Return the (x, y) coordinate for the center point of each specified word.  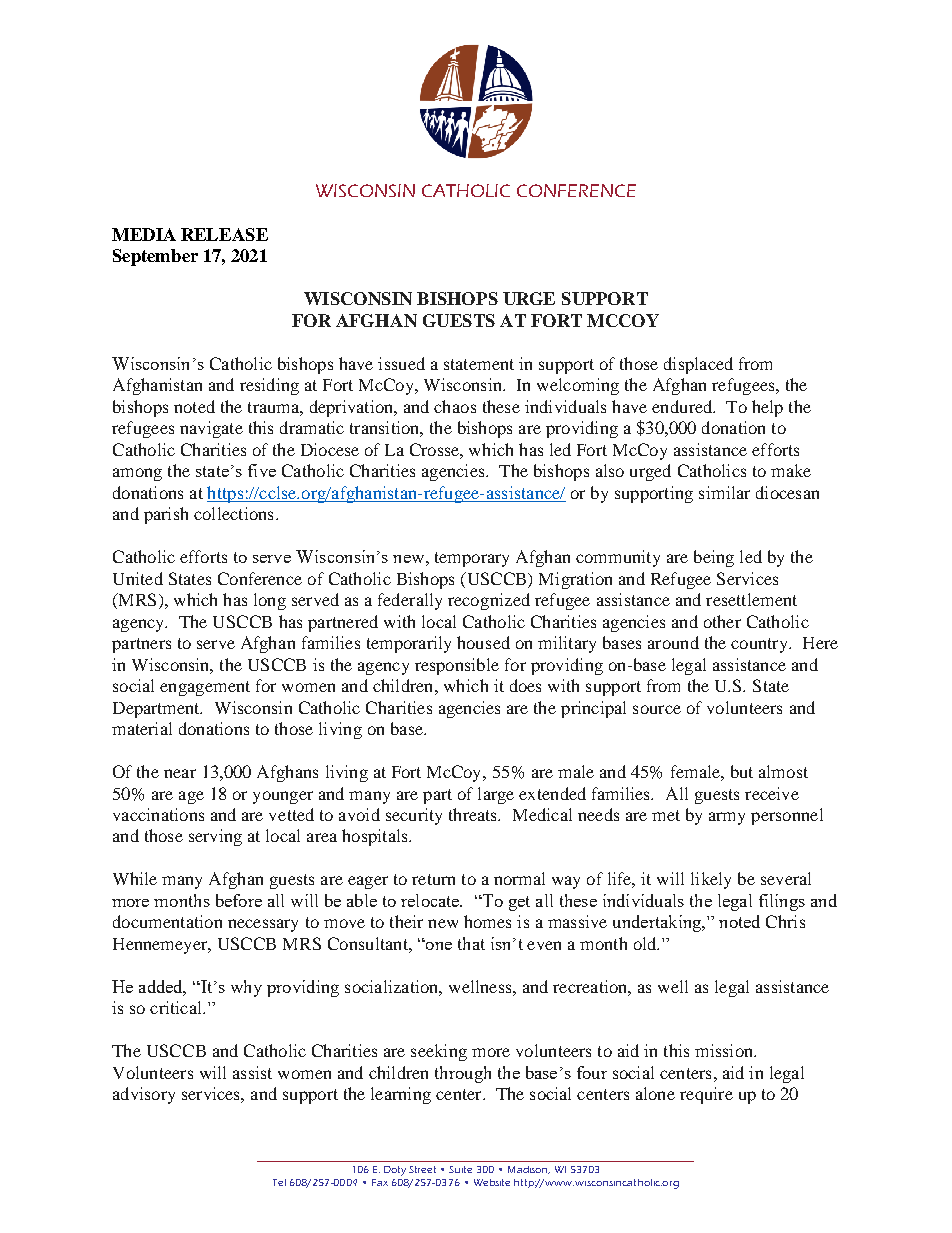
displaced (698, 365)
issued (401, 363)
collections (233, 513)
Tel (279, 1182)
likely (711, 880)
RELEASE (224, 234)
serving (215, 837)
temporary (472, 559)
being (714, 558)
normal (519, 878)
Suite (460, 1169)
